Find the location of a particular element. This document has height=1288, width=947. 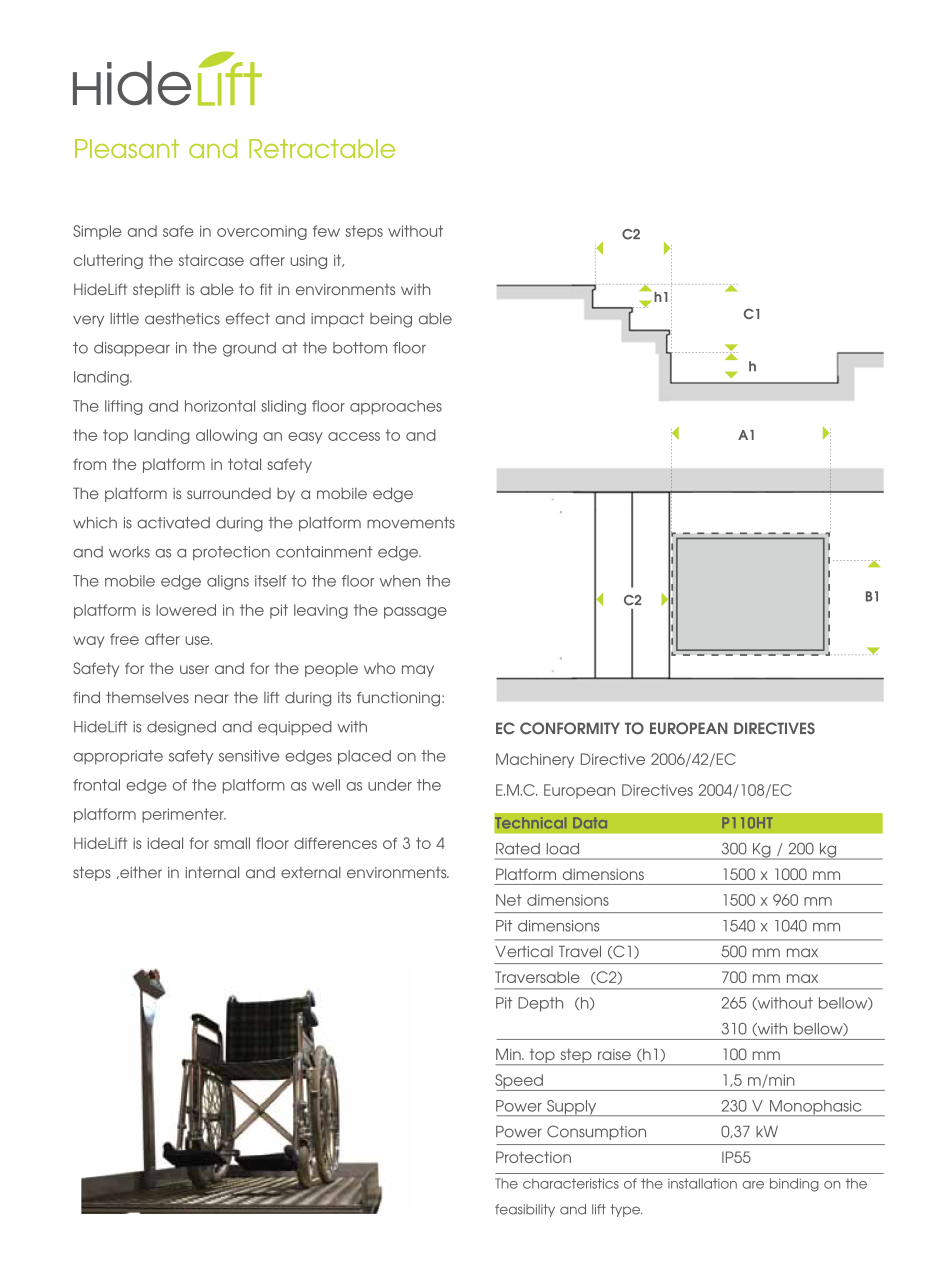

few is located at coordinates (326, 231).
